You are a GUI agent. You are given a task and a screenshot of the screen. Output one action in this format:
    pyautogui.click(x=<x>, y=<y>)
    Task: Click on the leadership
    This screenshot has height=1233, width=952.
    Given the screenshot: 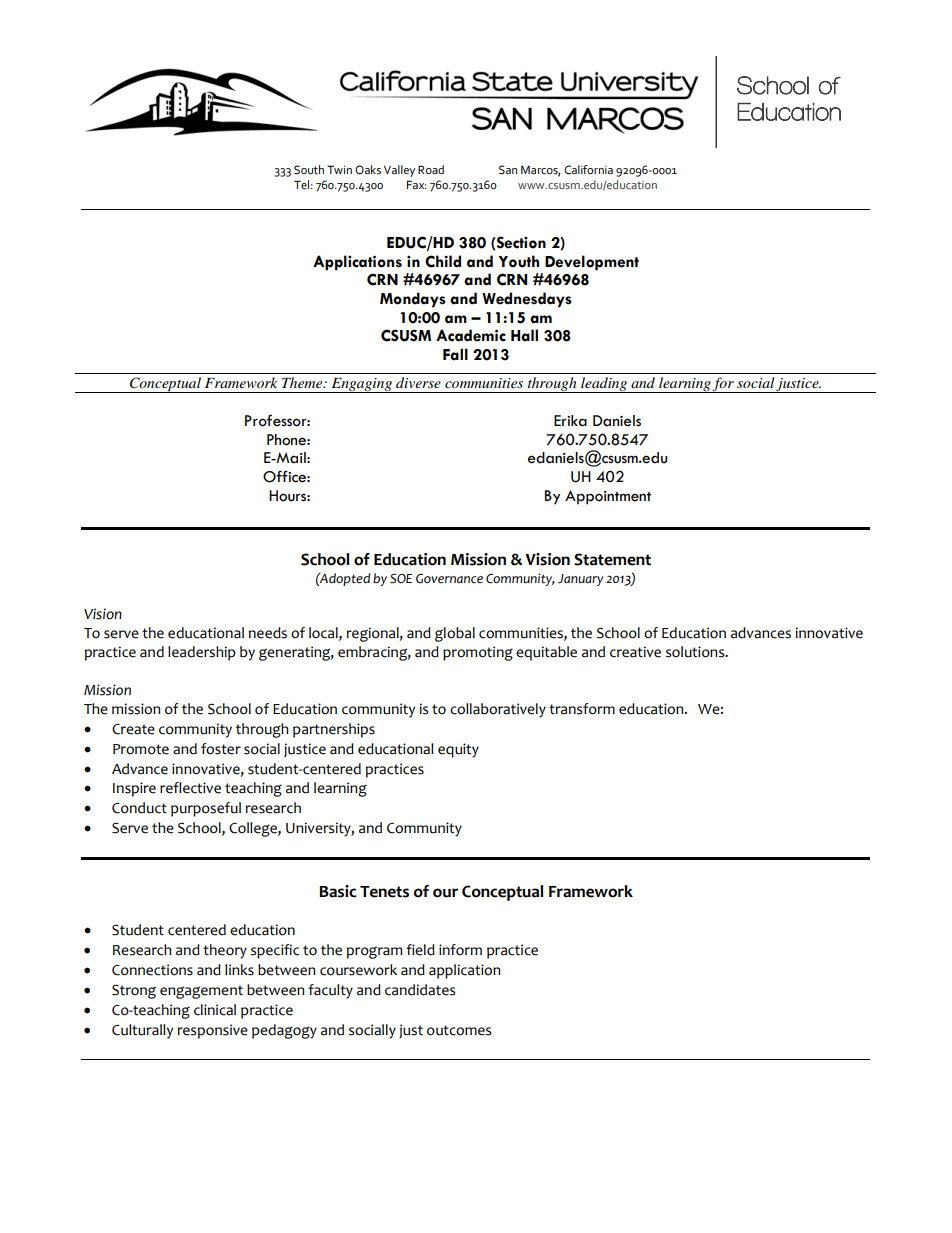 What is the action you would take?
    pyautogui.click(x=202, y=653)
